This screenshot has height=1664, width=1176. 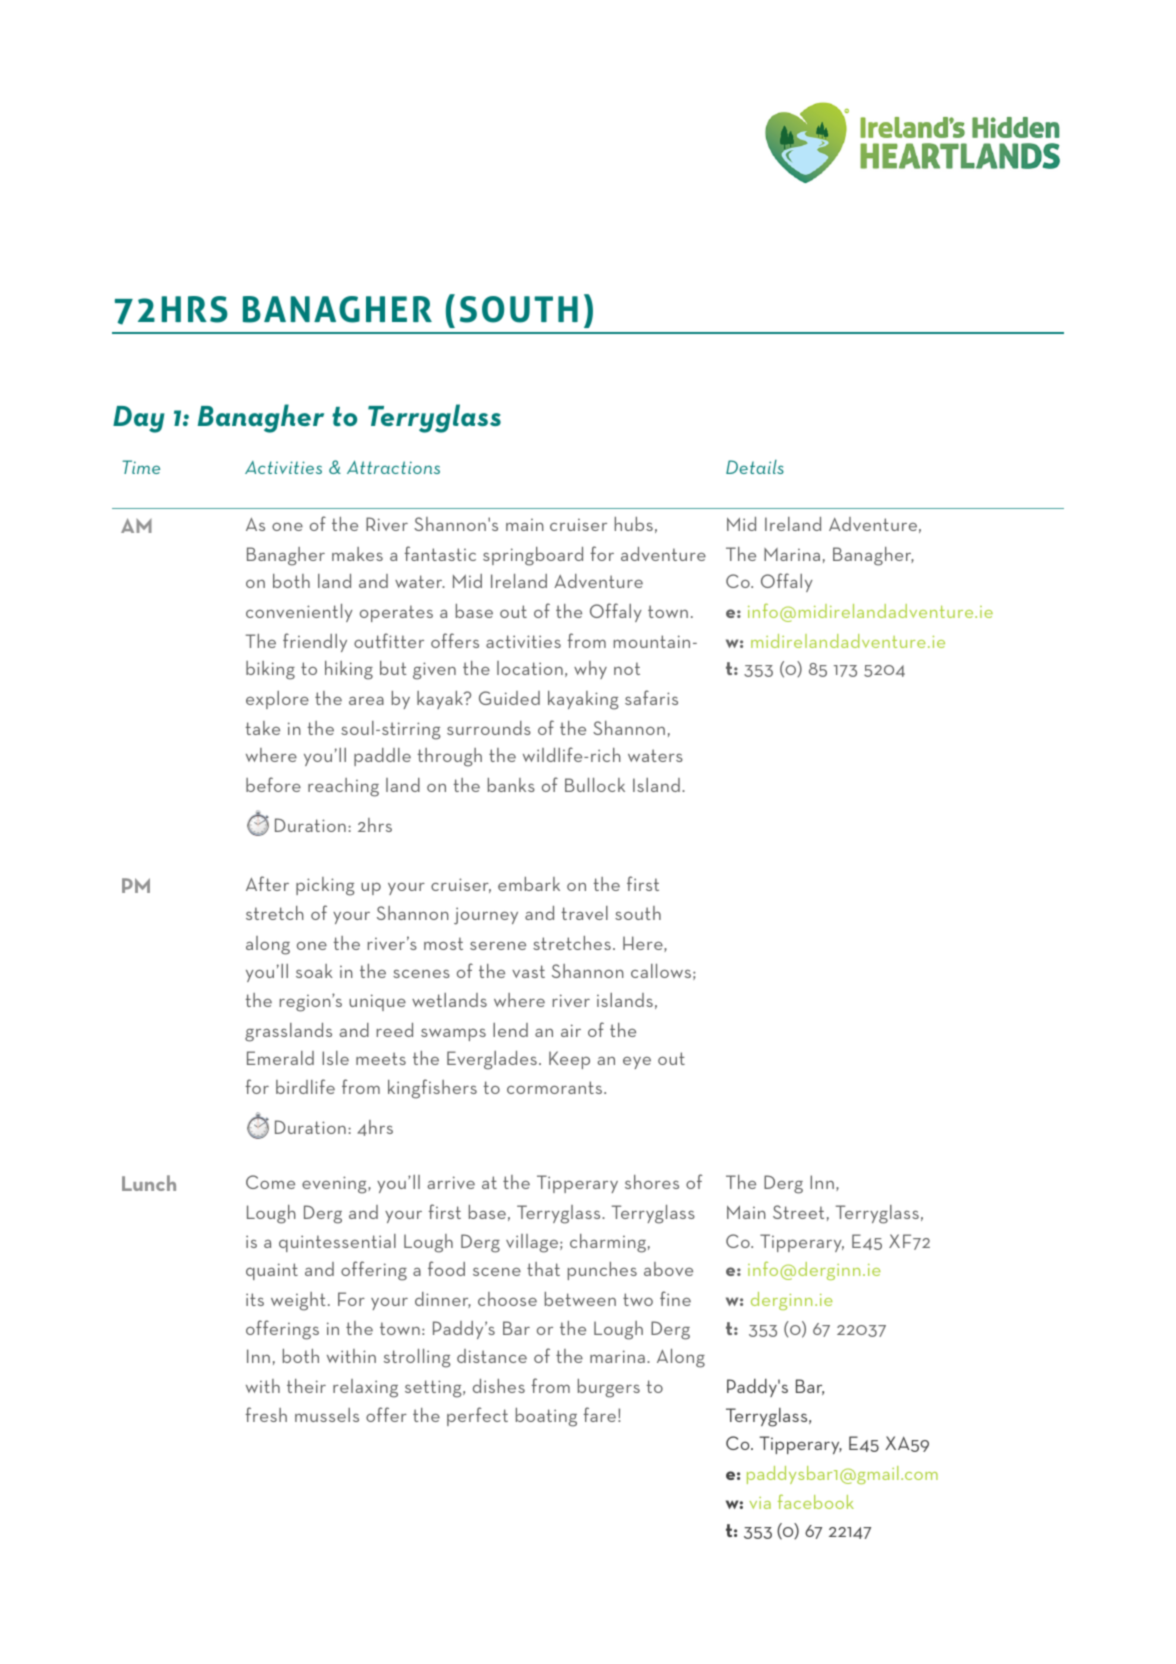 I want to click on birdlife, so click(x=305, y=1086).
